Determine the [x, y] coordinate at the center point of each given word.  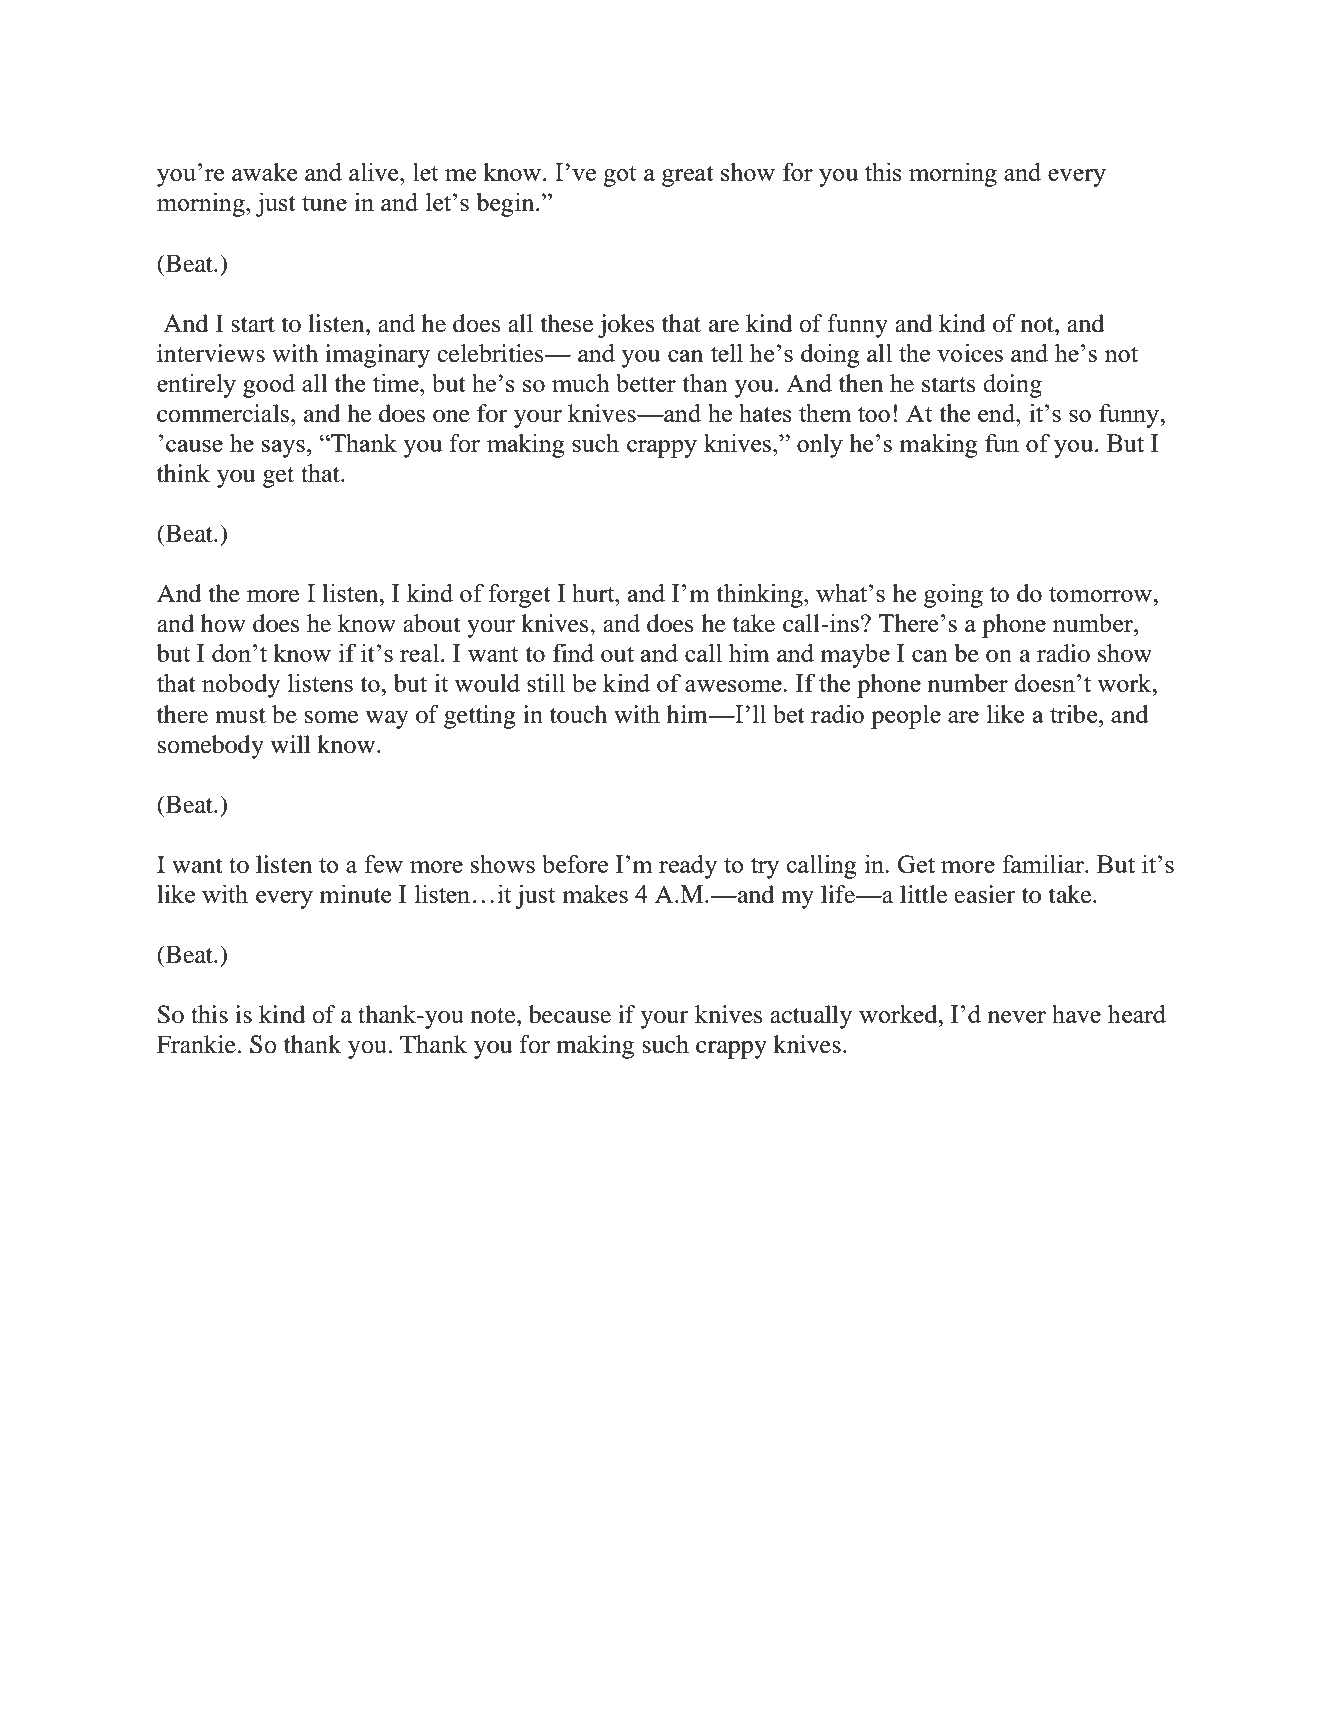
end [998, 412]
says [283, 449]
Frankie [196, 1044]
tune [324, 203]
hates [765, 412]
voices [970, 352]
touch [578, 714]
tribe [1075, 713]
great [688, 176]
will [290, 744]
